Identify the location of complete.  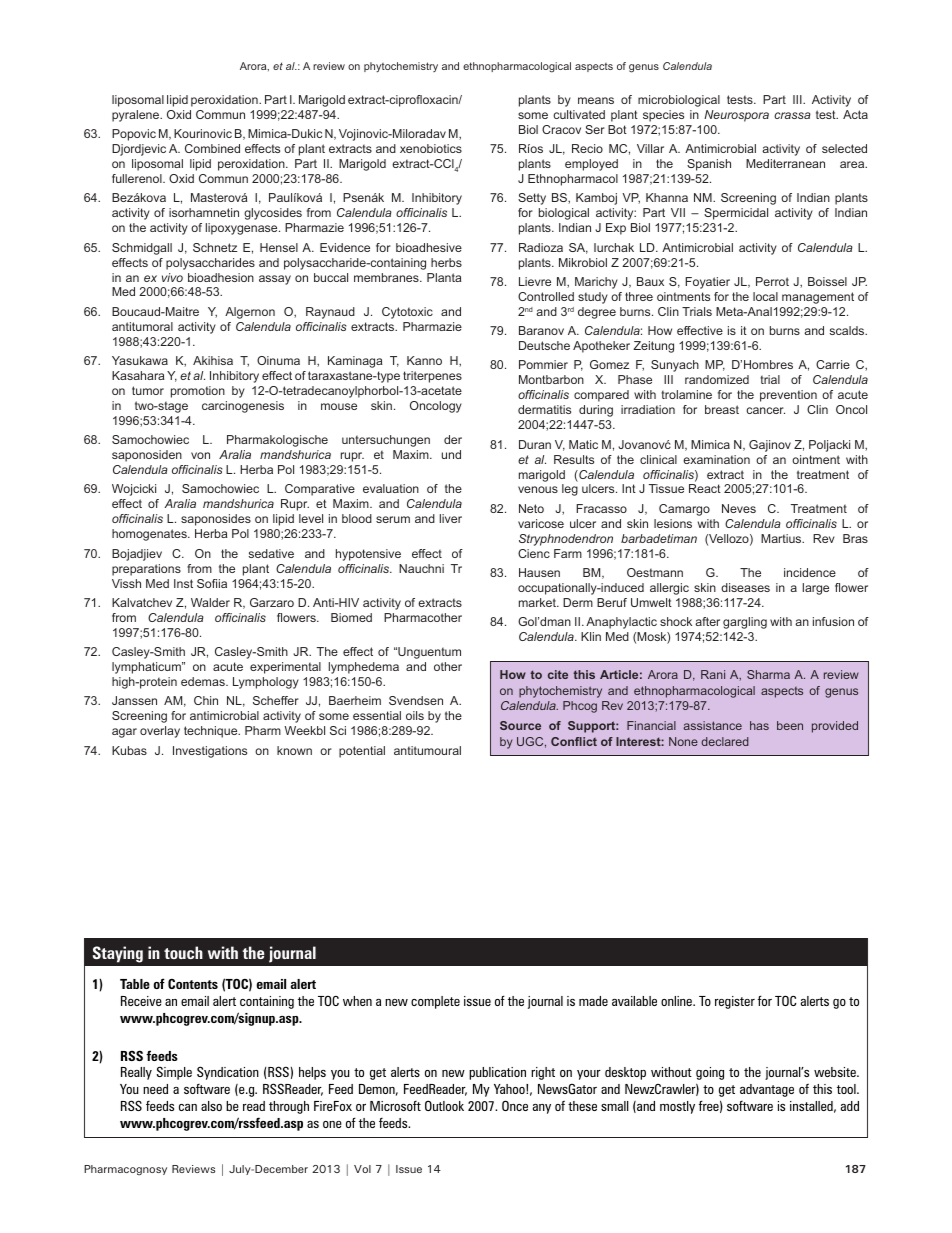
(435, 1002).
